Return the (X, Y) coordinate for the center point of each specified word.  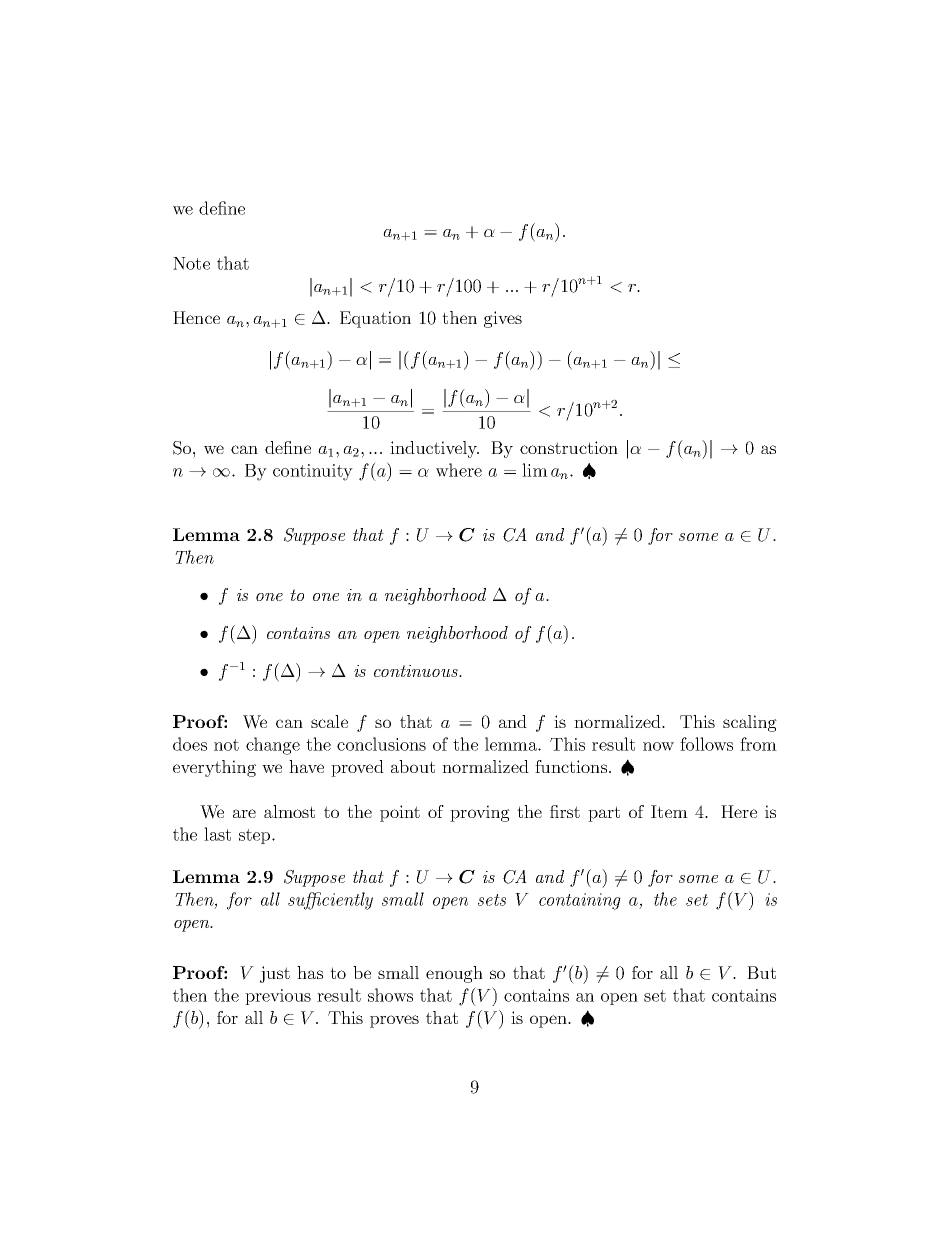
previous (278, 997)
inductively (434, 449)
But (761, 972)
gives (503, 319)
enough (454, 974)
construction (569, 447)
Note (191, 263)
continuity (313, 472)
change (273, 746)
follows (706, 744)
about (413, 766)
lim (535, 470)
